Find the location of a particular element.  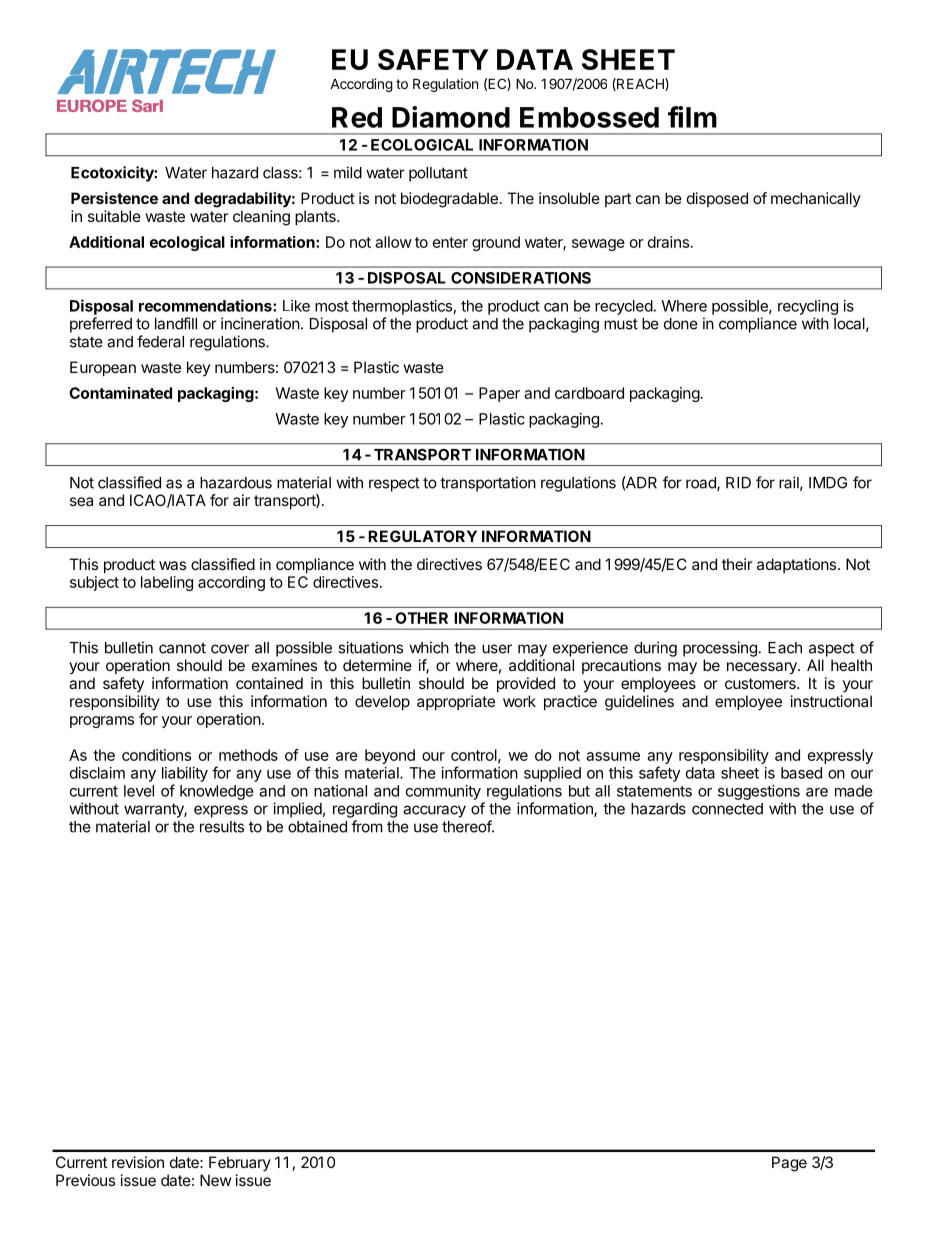

connected is located at coordinates (727, 809).
